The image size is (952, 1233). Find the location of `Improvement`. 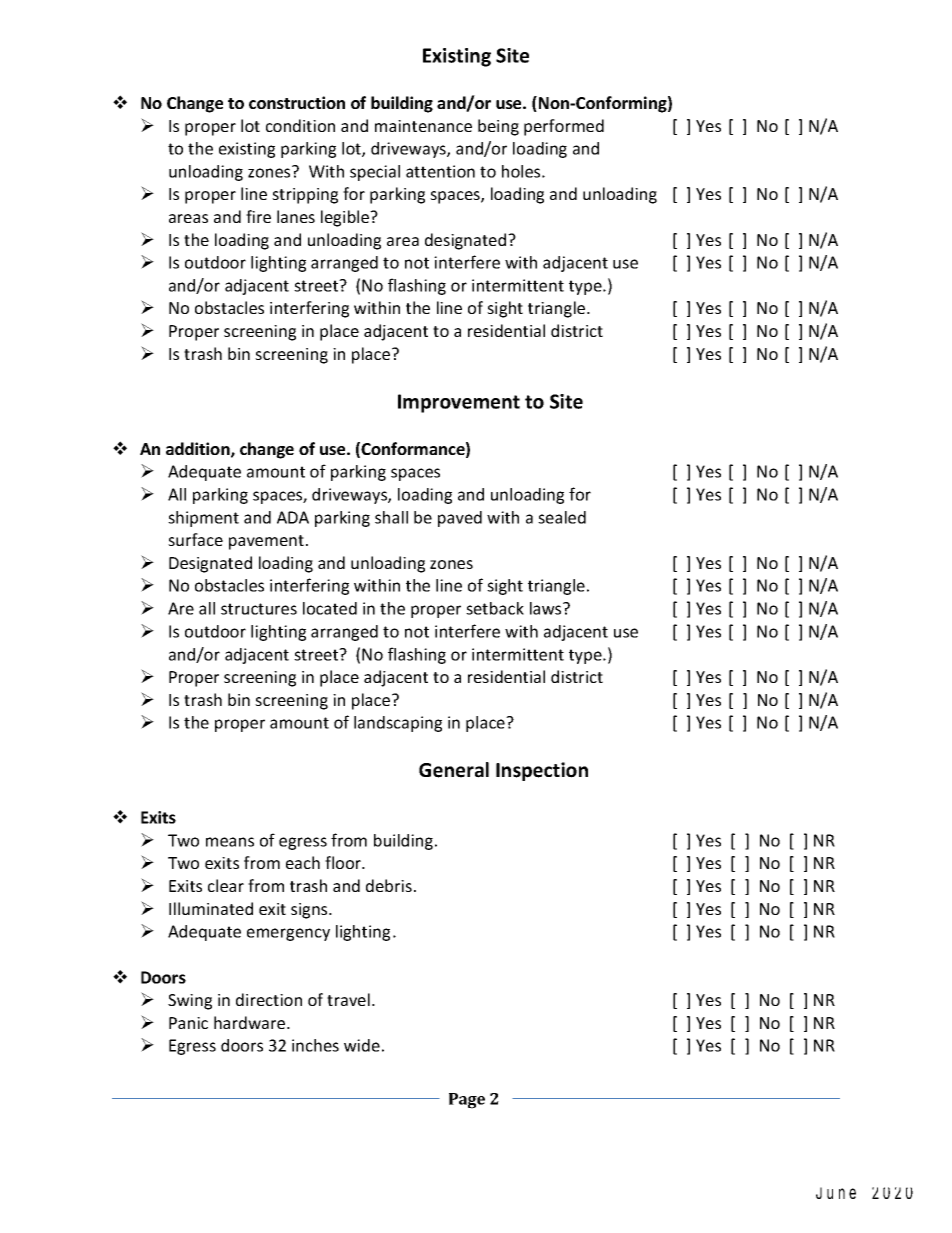

Improvement is located at coordinates (459, 403).
